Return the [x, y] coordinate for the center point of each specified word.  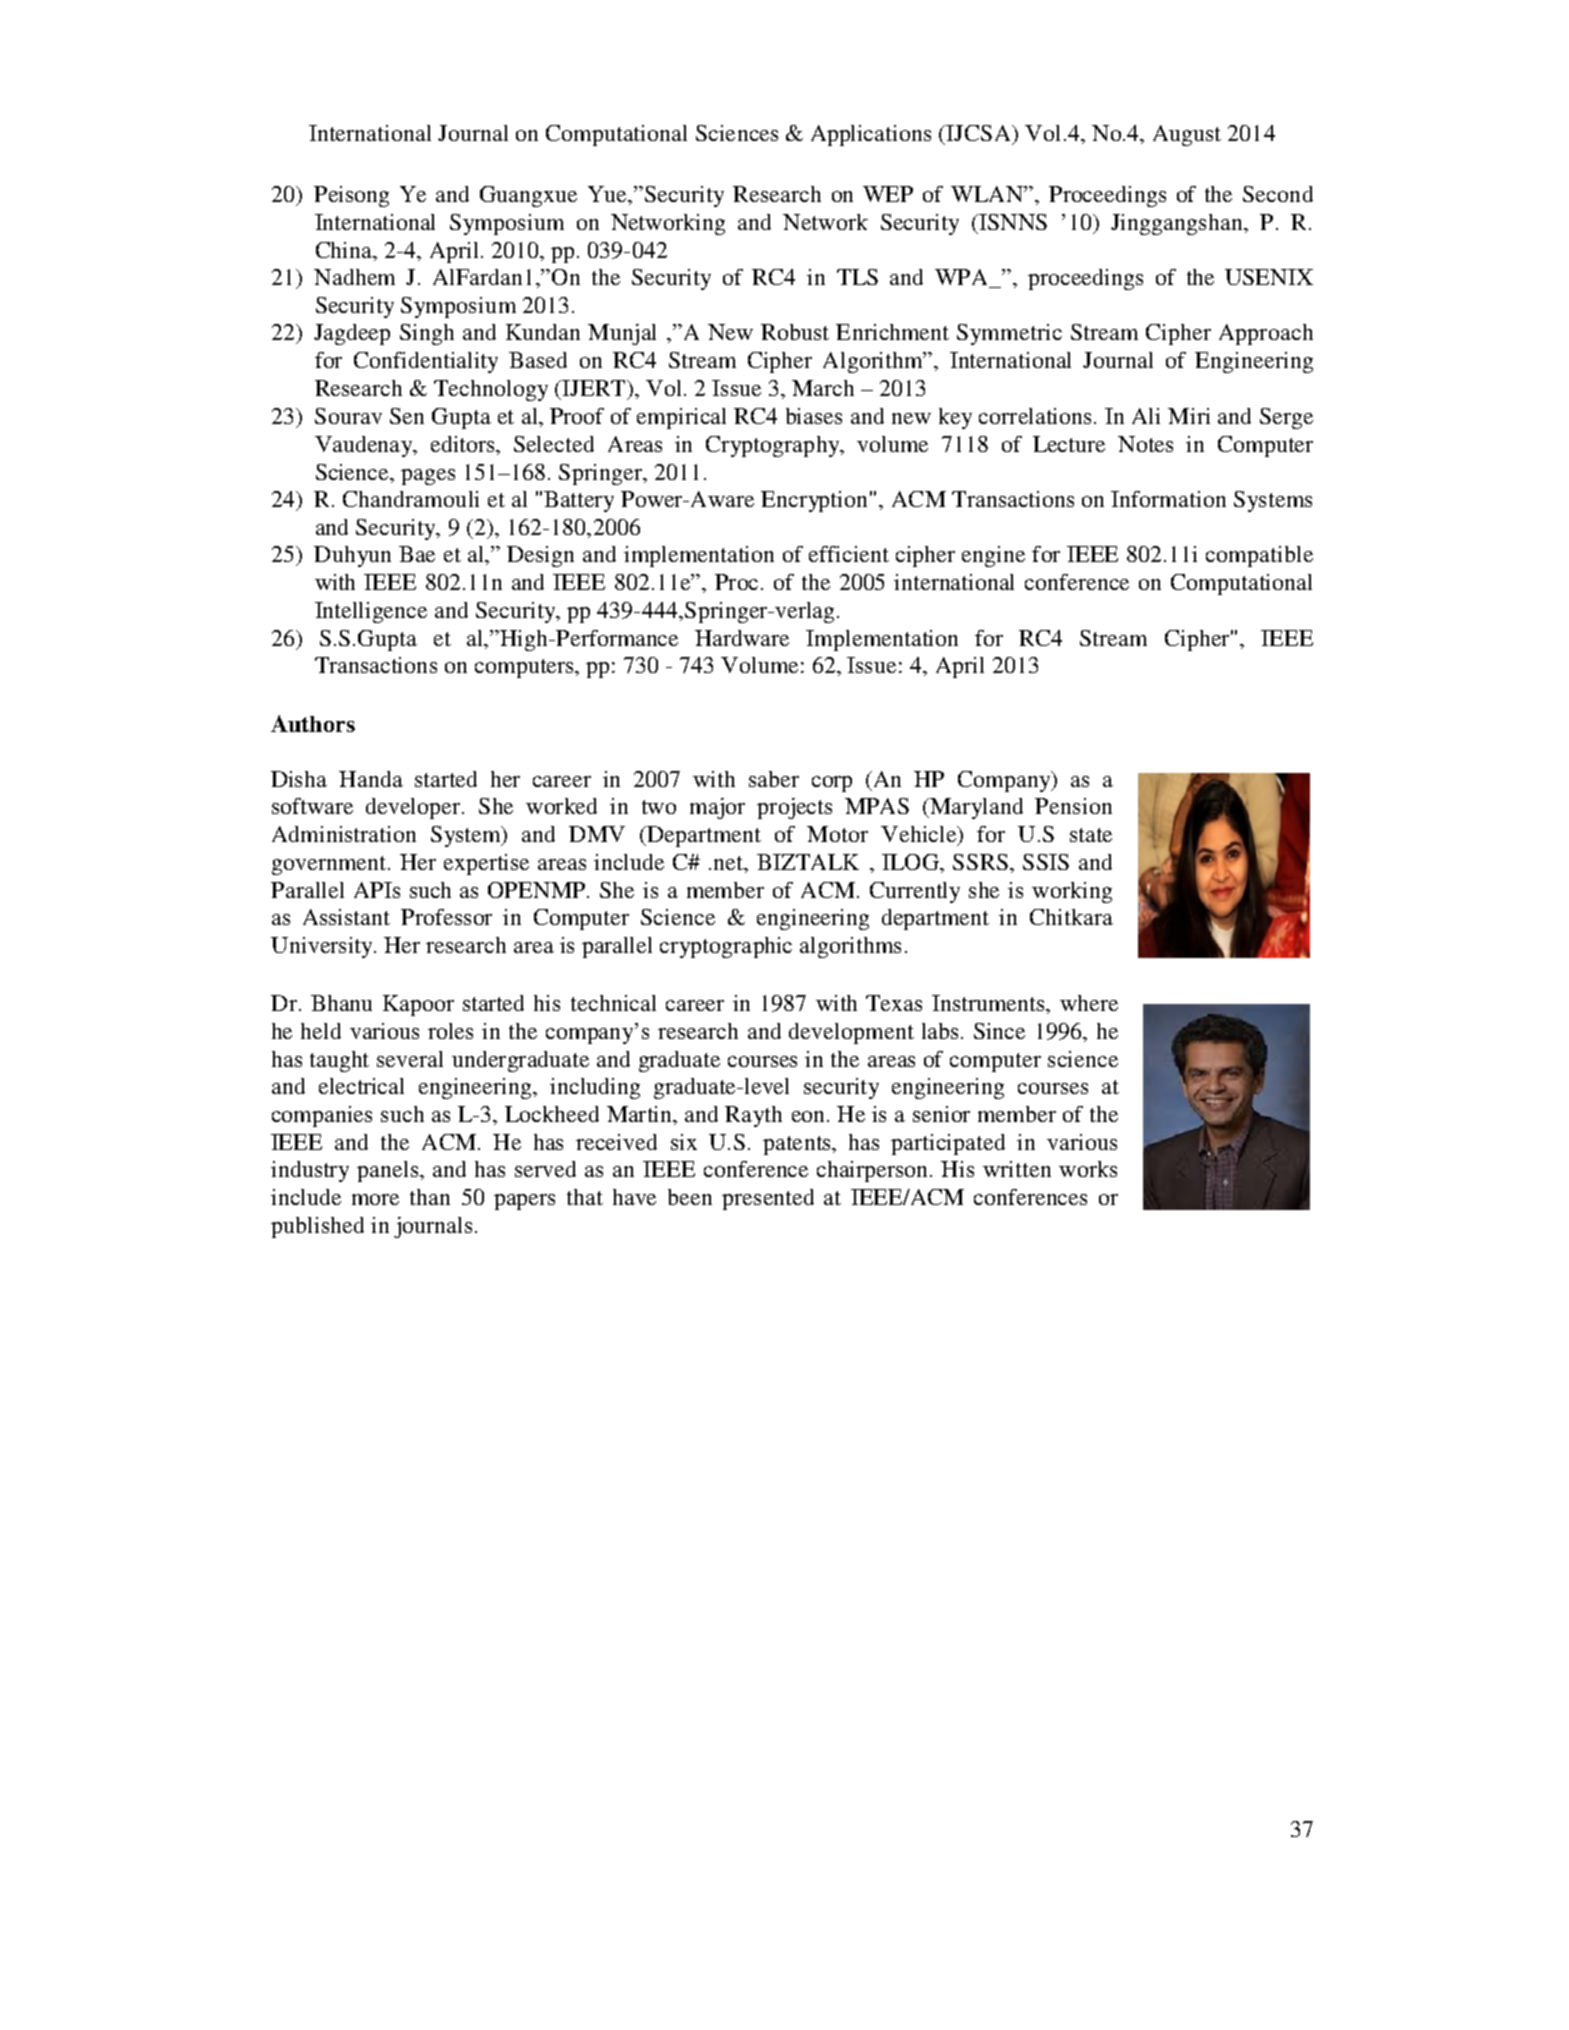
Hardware [742, 638]
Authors [313, 723]
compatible [1259, 556]
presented [768, 1199]
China [345, 251]
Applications [871, 135]
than [430, 1197]
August [1187, 135]
